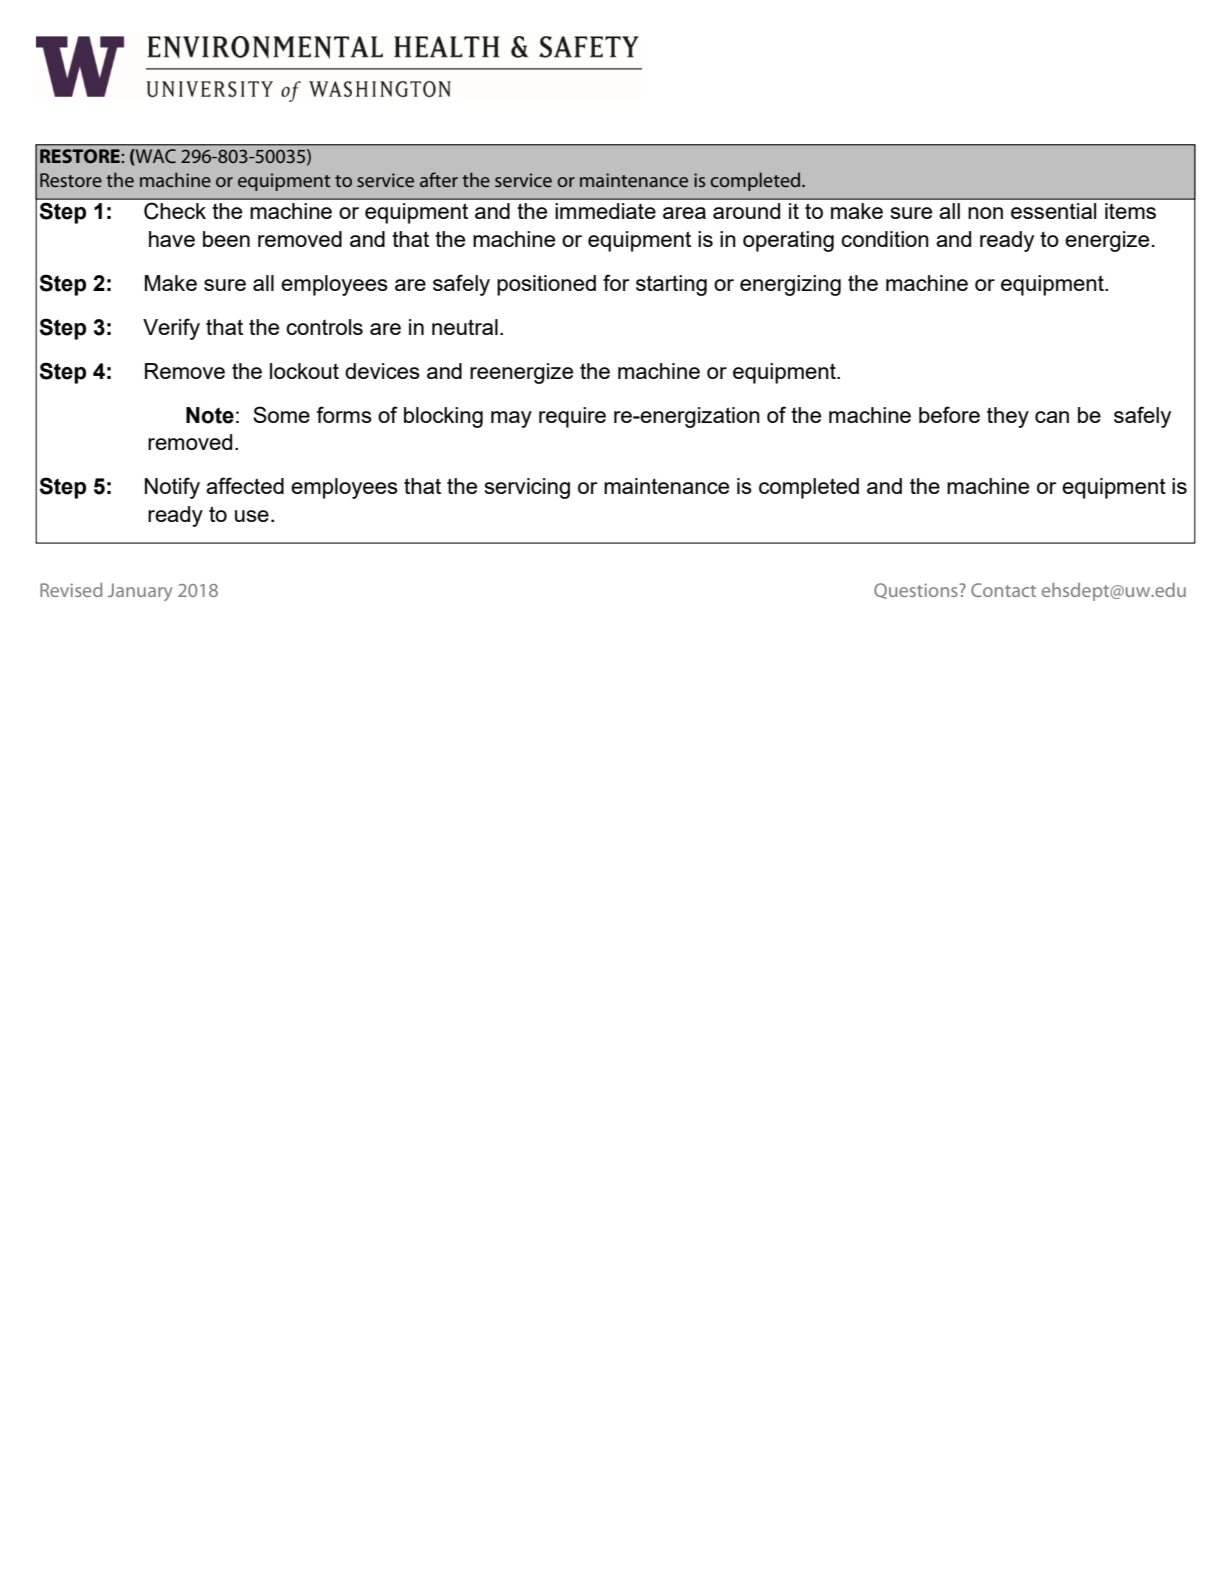 The height and width of the image is (1593, 1231). I want to click on Check, so click(175, 211).
